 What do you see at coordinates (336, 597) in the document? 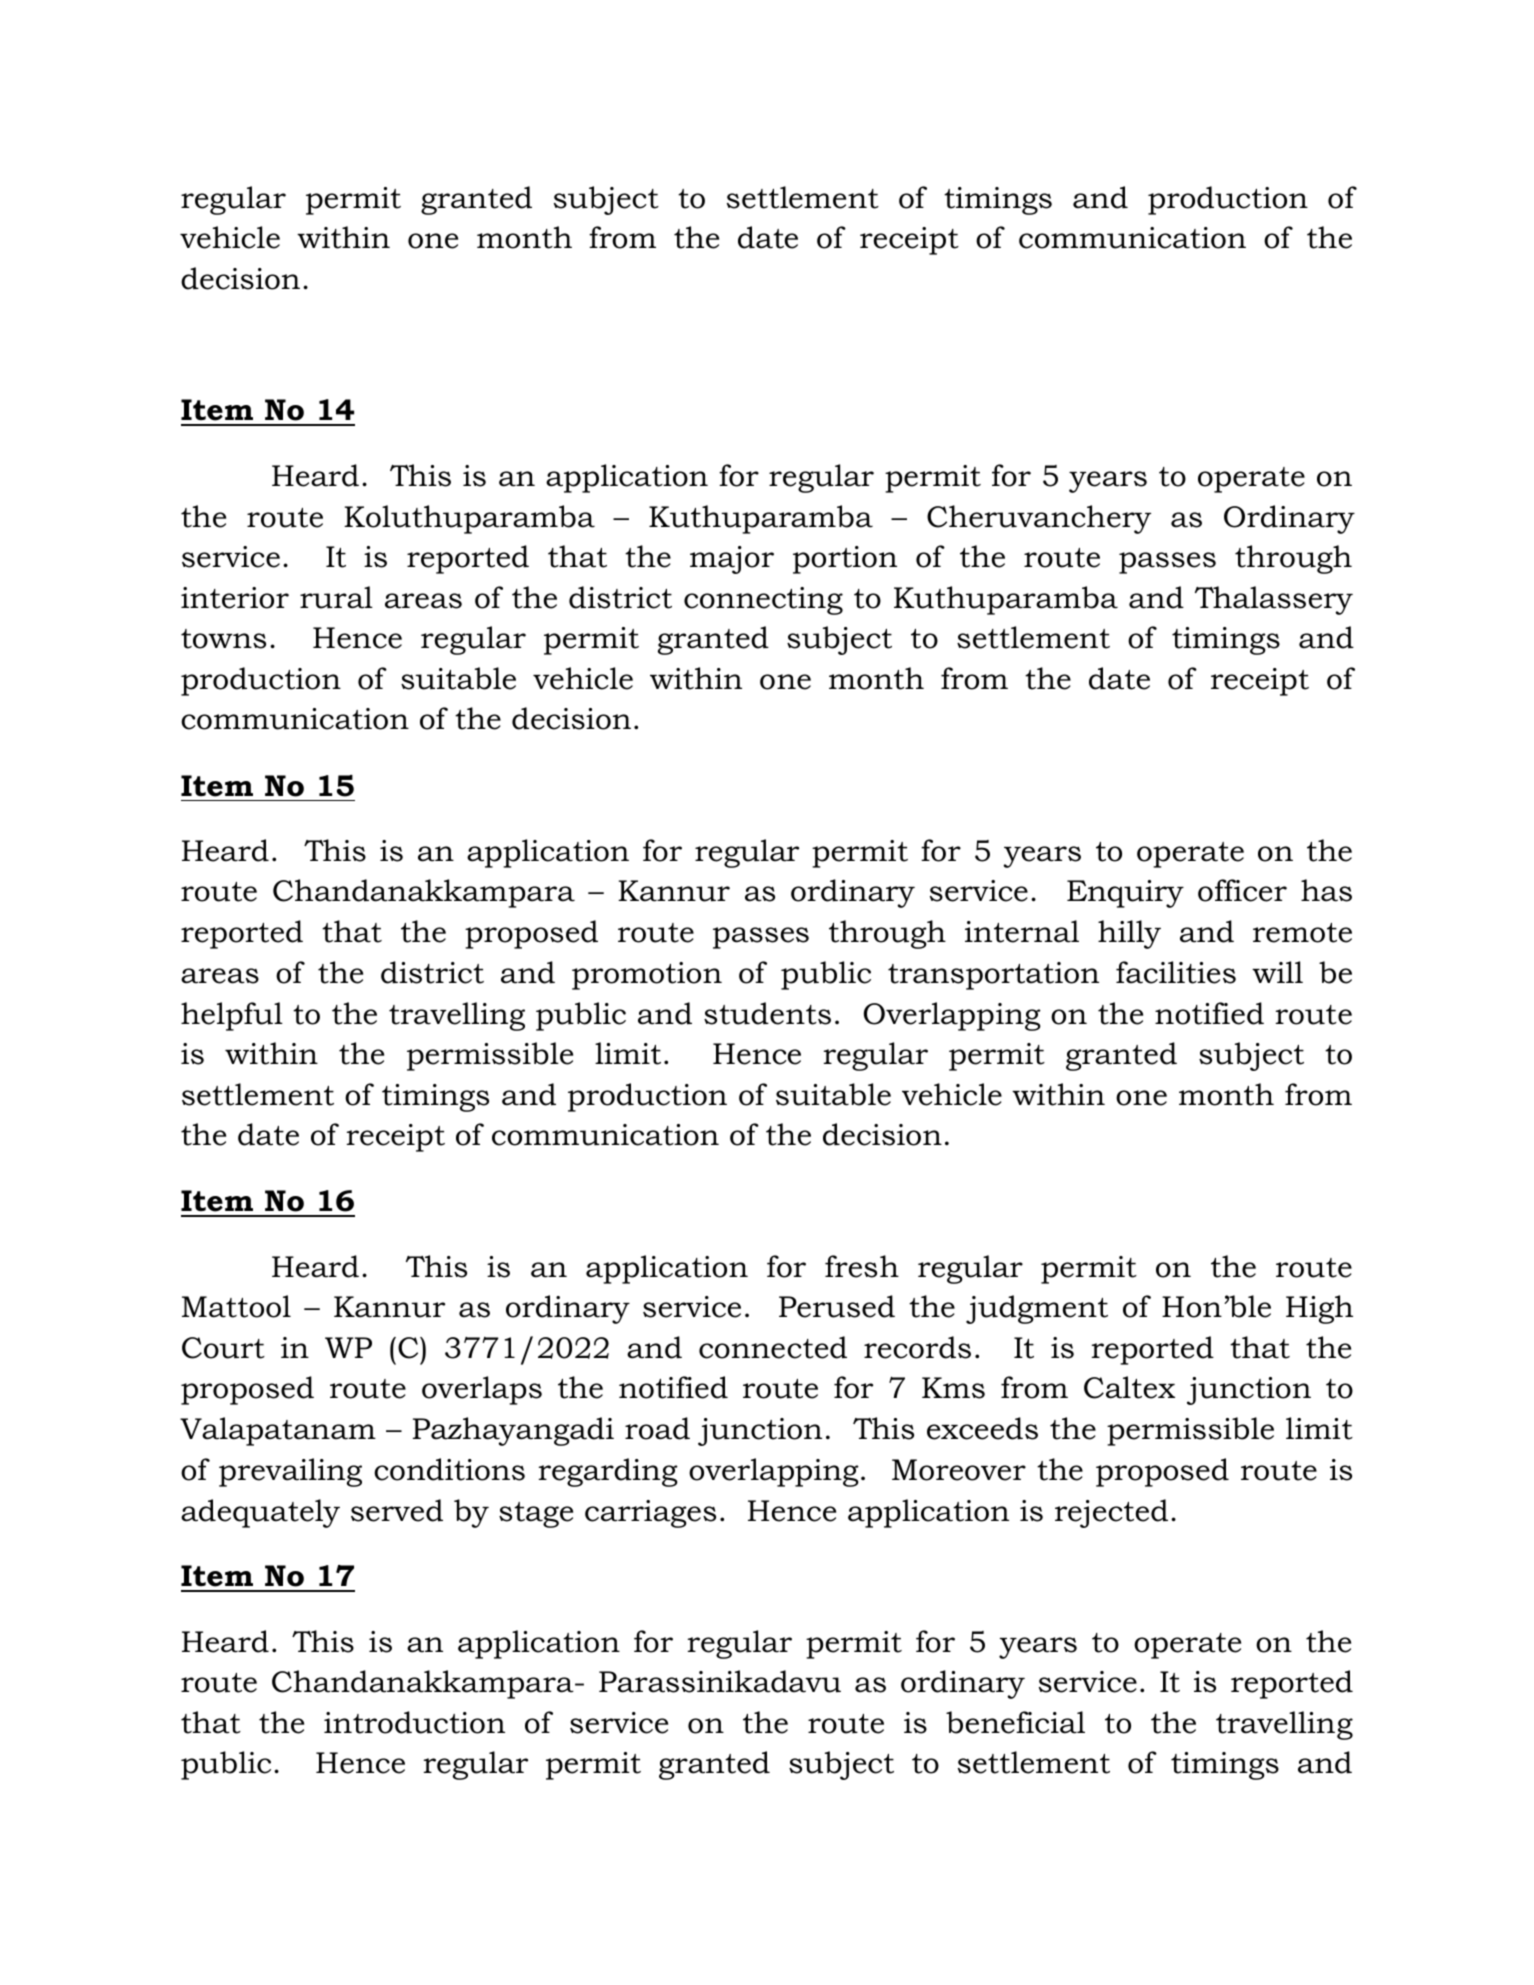
I see `rural` at bounding box center [336, 597].
